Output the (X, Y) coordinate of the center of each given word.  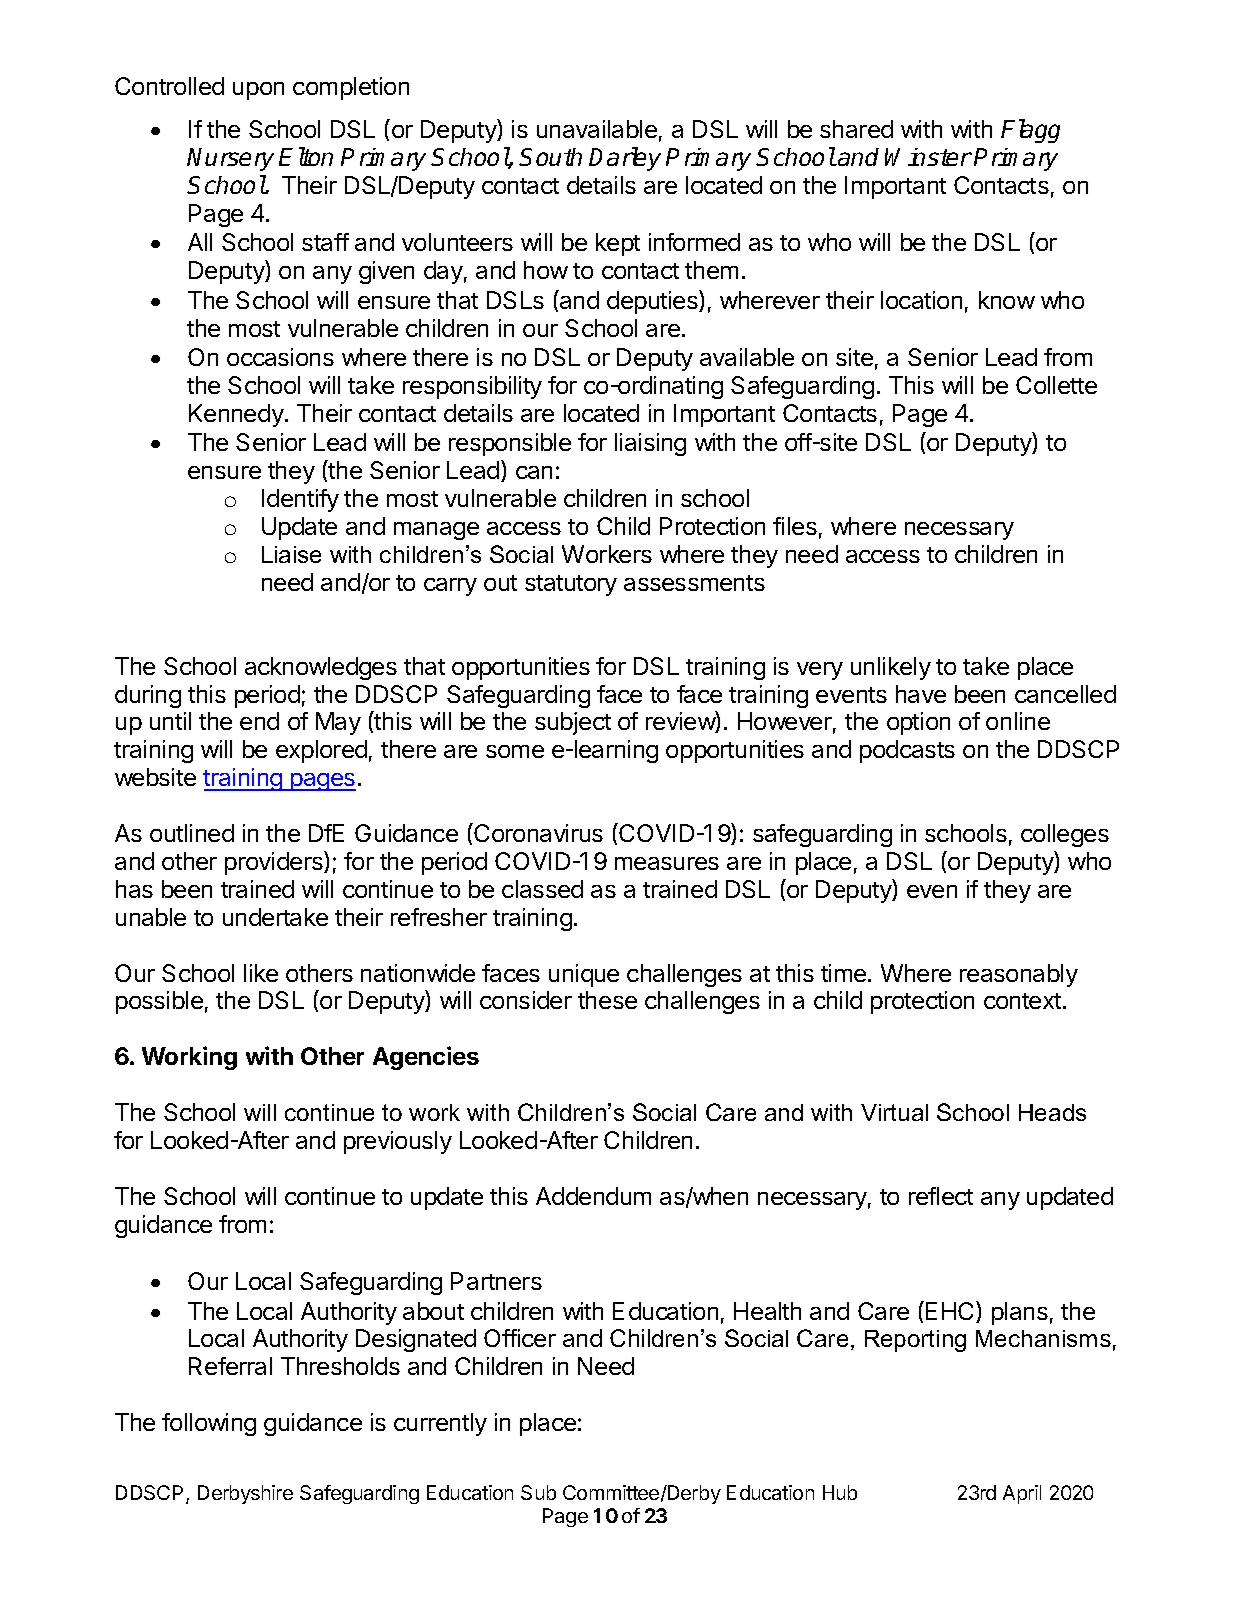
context (1022, 1001)
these (607, 1000)
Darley (625, 159)
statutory (571, 585)
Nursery (230, 159)
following (209, 1424)
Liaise (291, 554)
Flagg (1030, 131)
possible (159, 1002)
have (921, 694)
